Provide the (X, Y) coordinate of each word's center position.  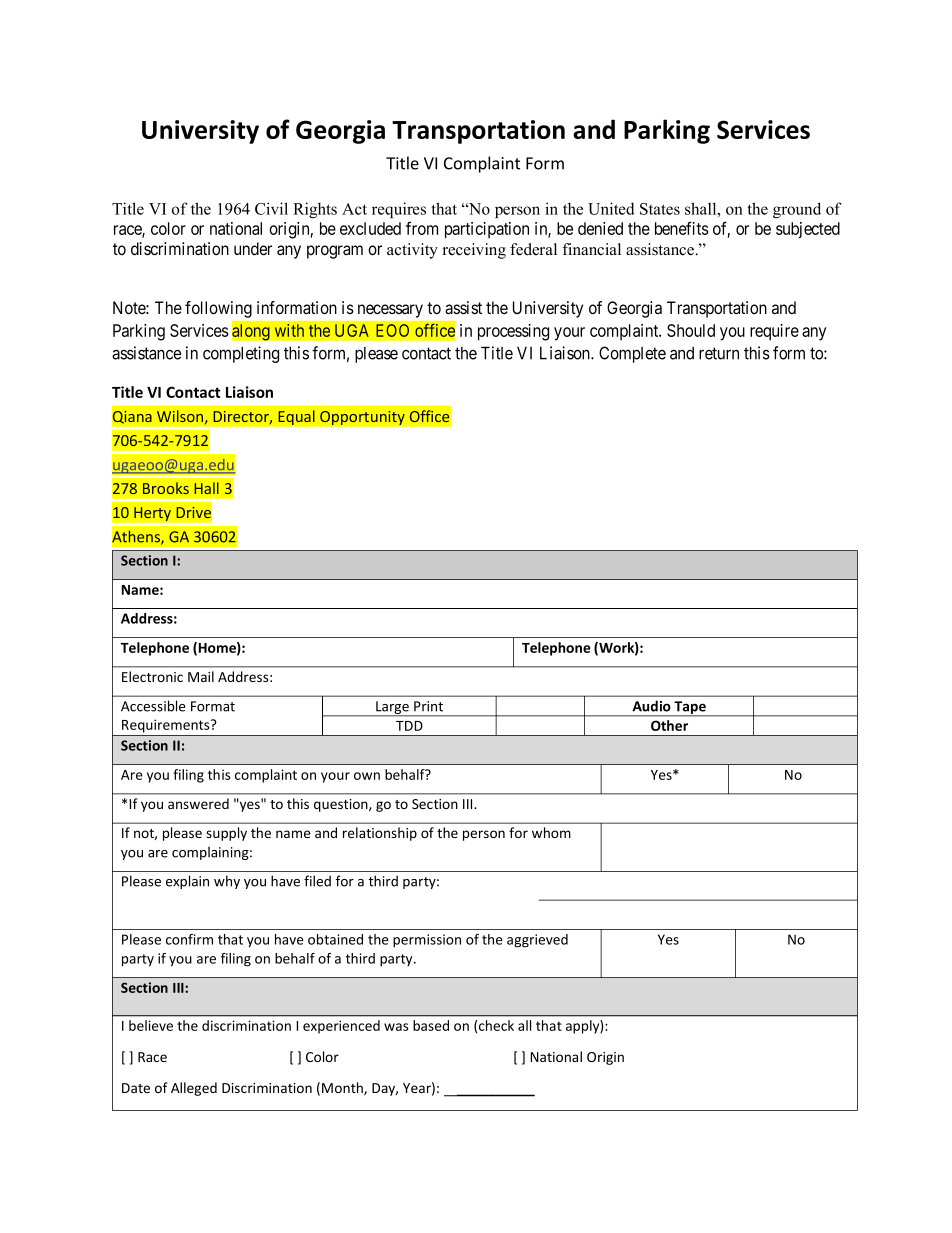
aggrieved (537, 941)
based (431, 1025)
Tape (690, 709)
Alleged (194, 1089)
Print (428, 706)
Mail (201, 676)
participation (487, 230)
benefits (682, 228)
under (253, 248)
